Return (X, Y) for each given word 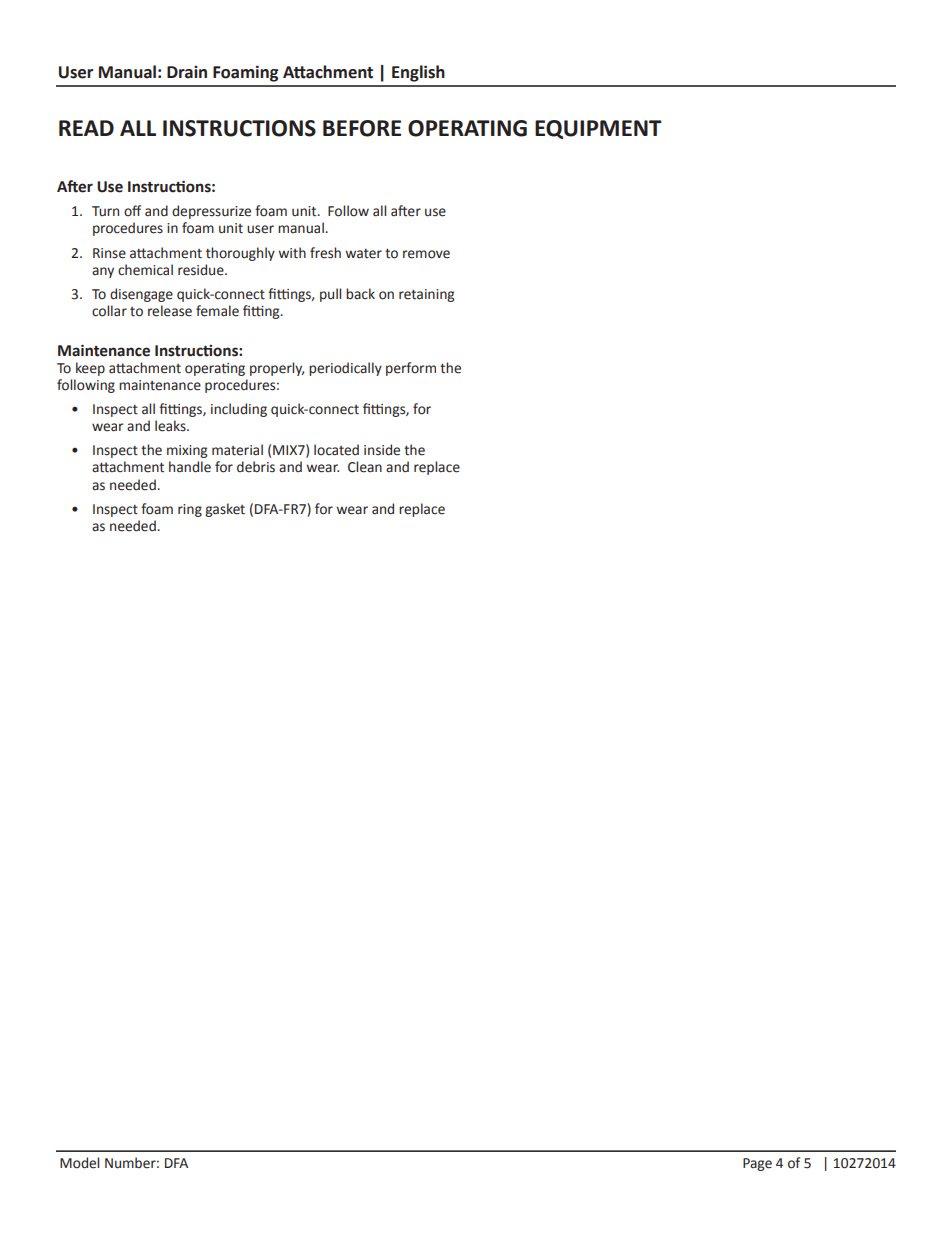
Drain (187, 72)
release (170, 311)
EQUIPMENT (598, 129)
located (336, 450)
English (418, 73)
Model (79, 1163)
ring (190, 510)
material (237, 450)
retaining (426, 295)
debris (256, 467)
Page (757, 1164)
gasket (225, 510)
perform (411, 369)
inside (382, 450)
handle (190, 467)
